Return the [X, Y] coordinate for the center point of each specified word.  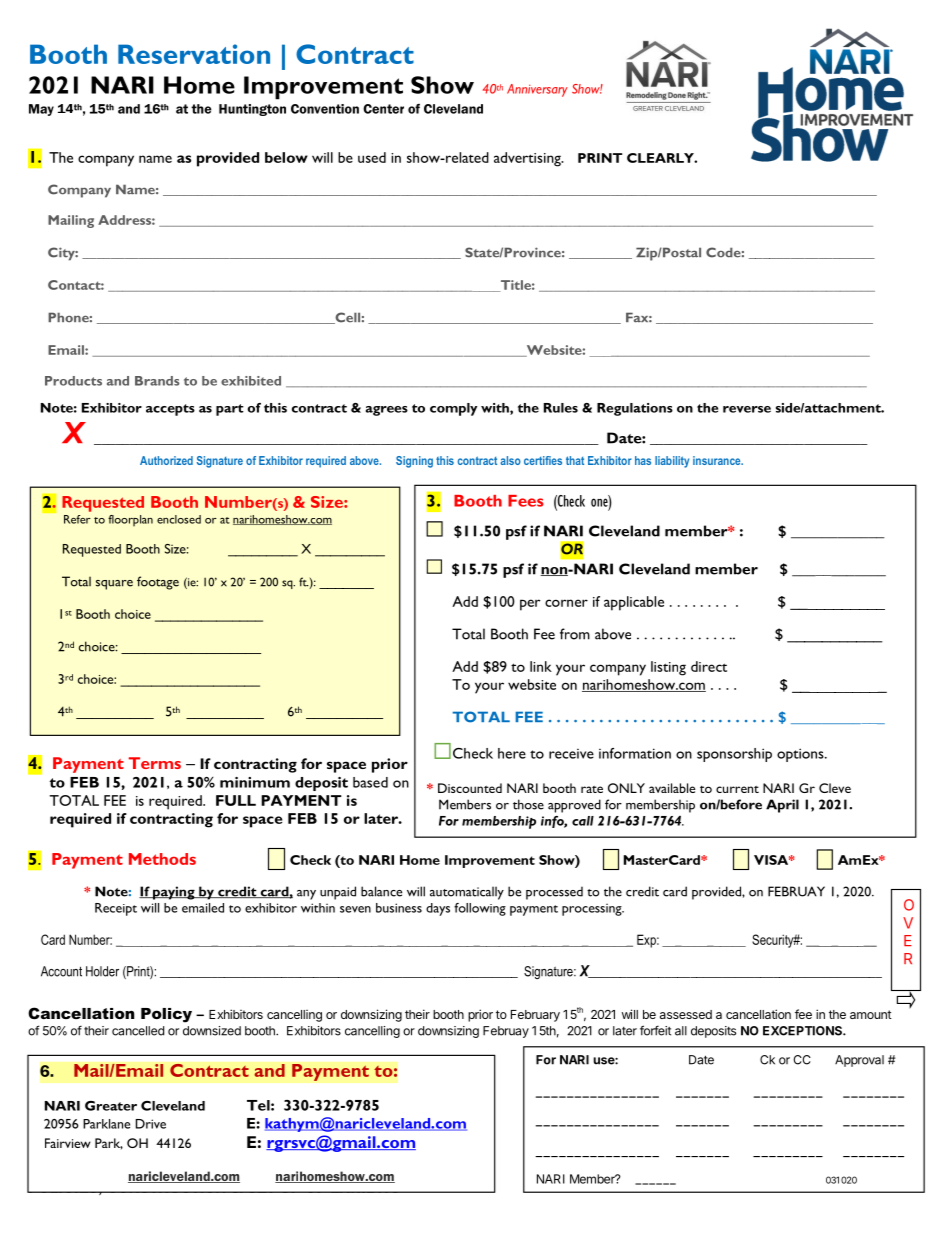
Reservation [194, 54]
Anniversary [537, 90]
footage [158, 583]
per [530, 605]
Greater [111, 1106]
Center [383, 109]
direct [709, 666]
